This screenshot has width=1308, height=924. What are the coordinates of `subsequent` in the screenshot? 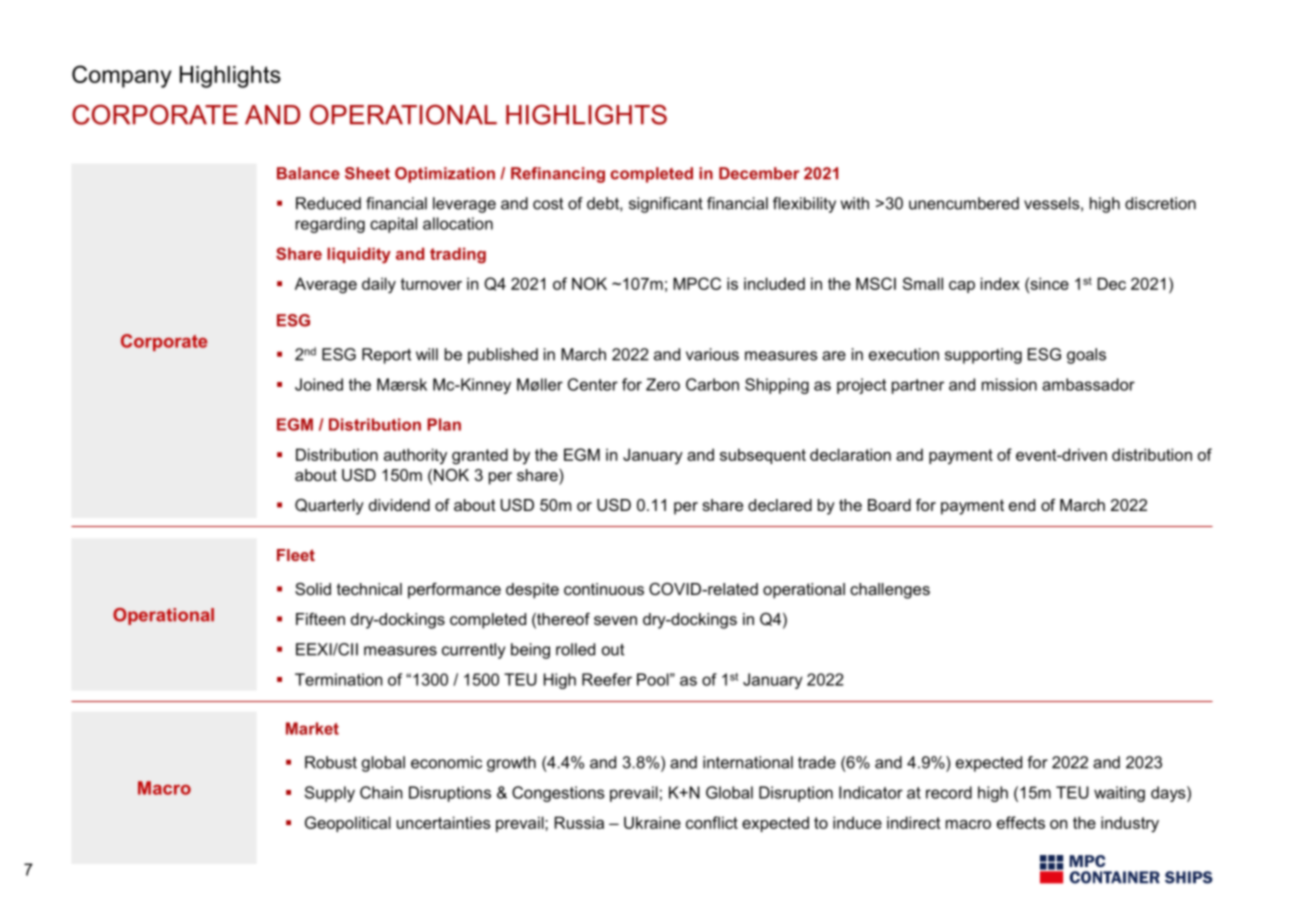 It's located at (763, 456).
